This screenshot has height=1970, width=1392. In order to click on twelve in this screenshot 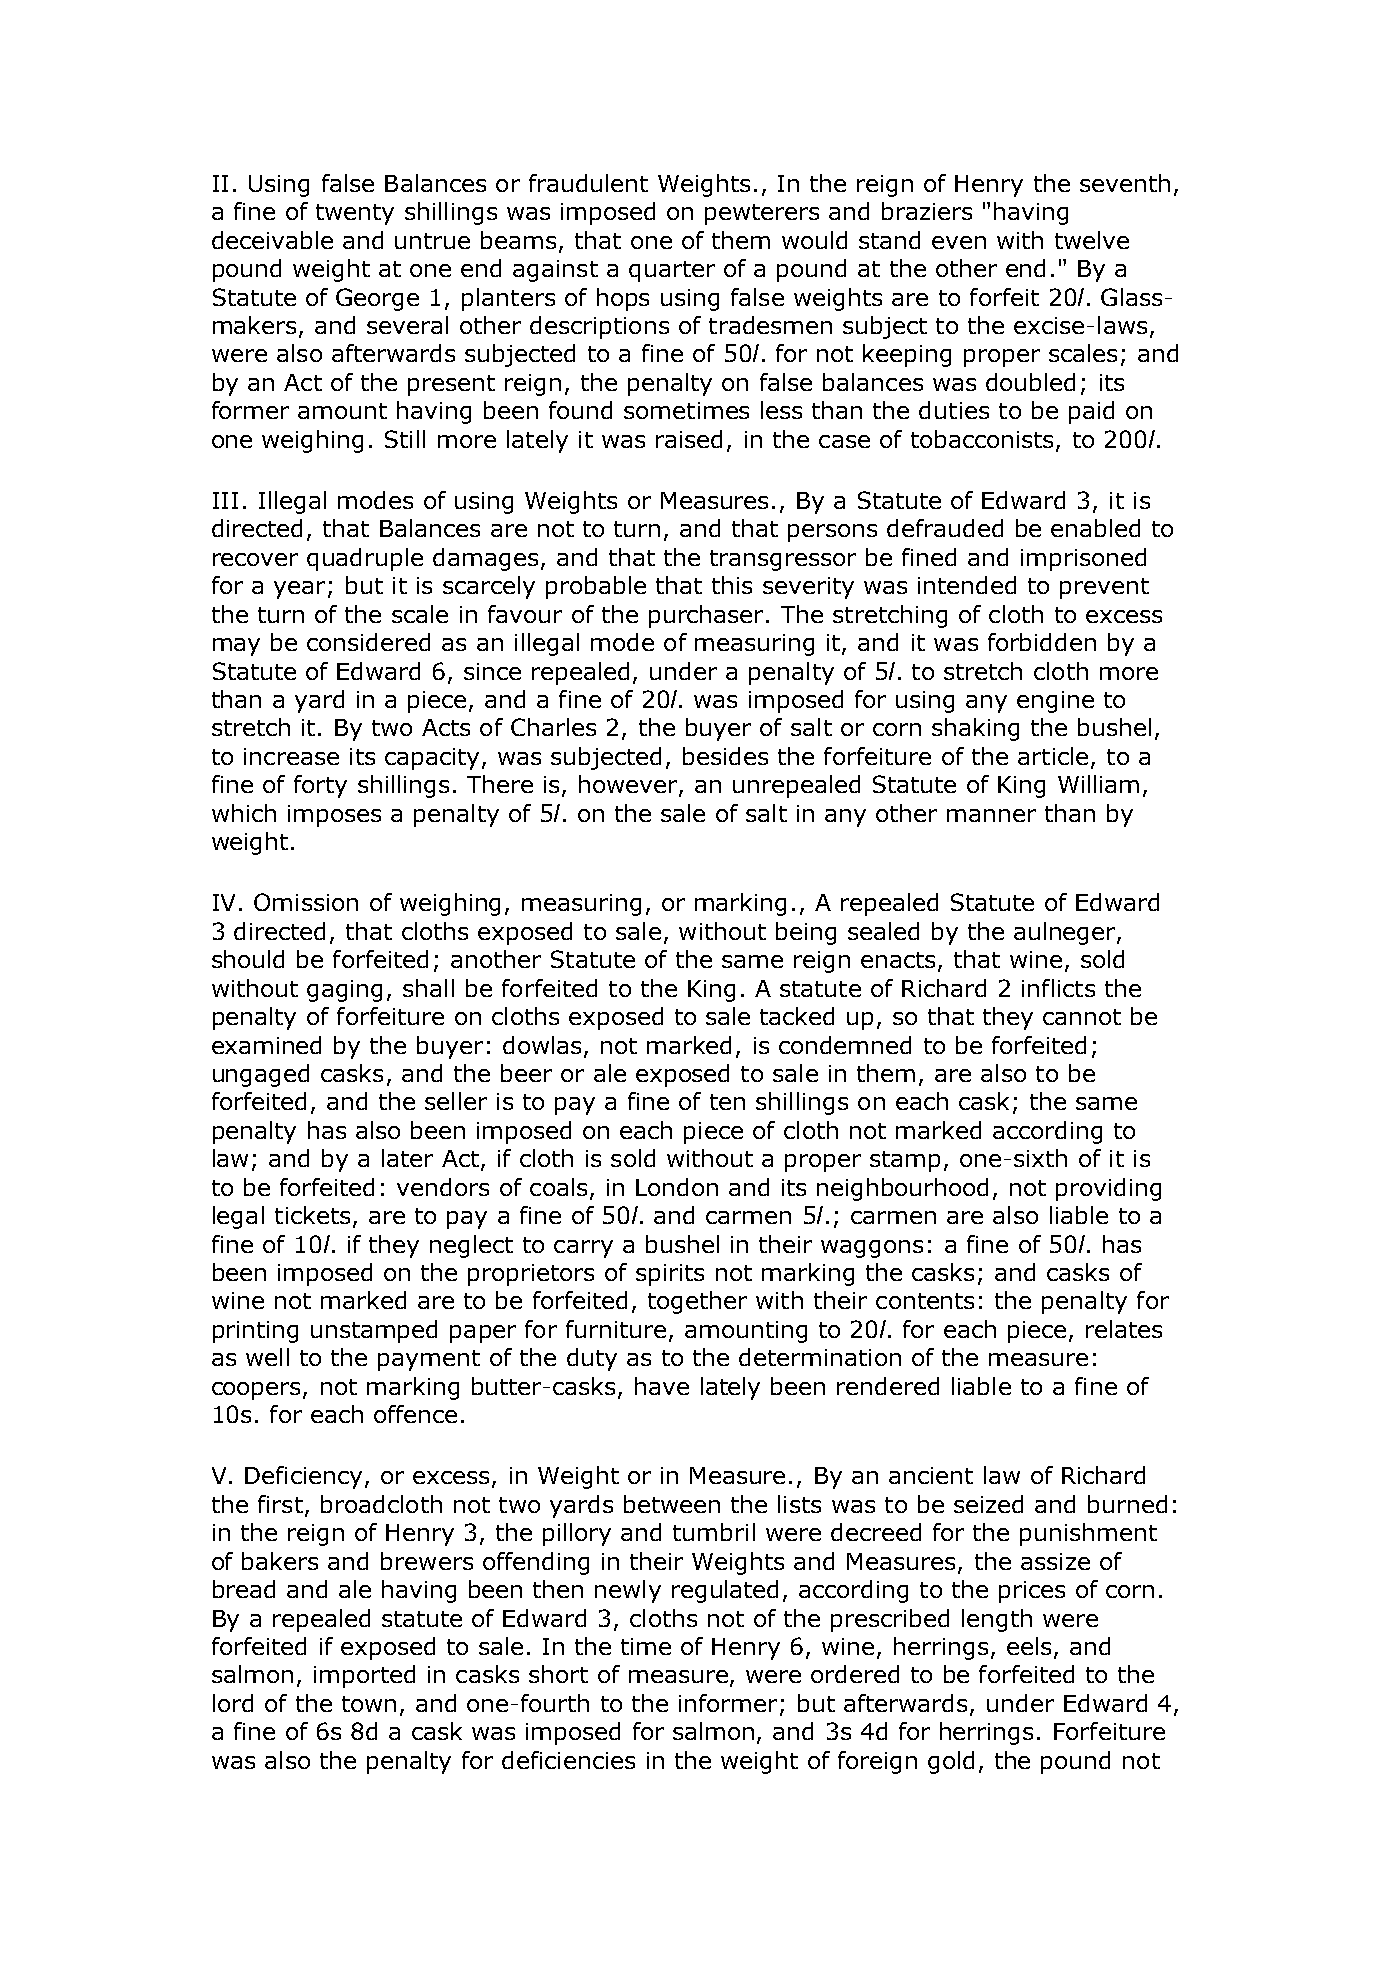, I will do `click(1092, 240)`.
